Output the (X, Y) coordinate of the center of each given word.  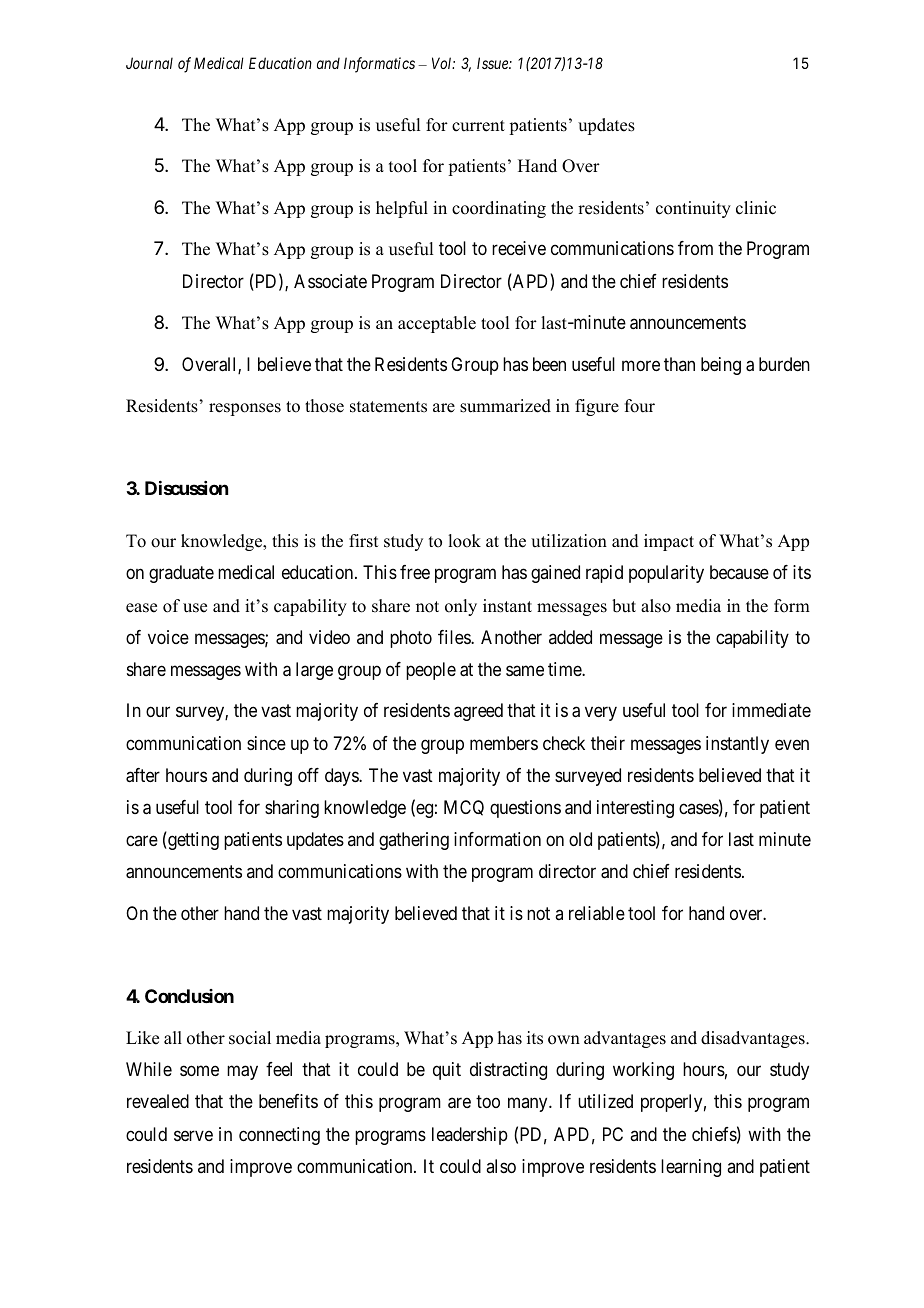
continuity (693, 209)
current (478, 126)
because (739, 572)
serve (193, 1135)
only (461, 607)
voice (168, 637)
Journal (149, 63)
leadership (470, 1136)
